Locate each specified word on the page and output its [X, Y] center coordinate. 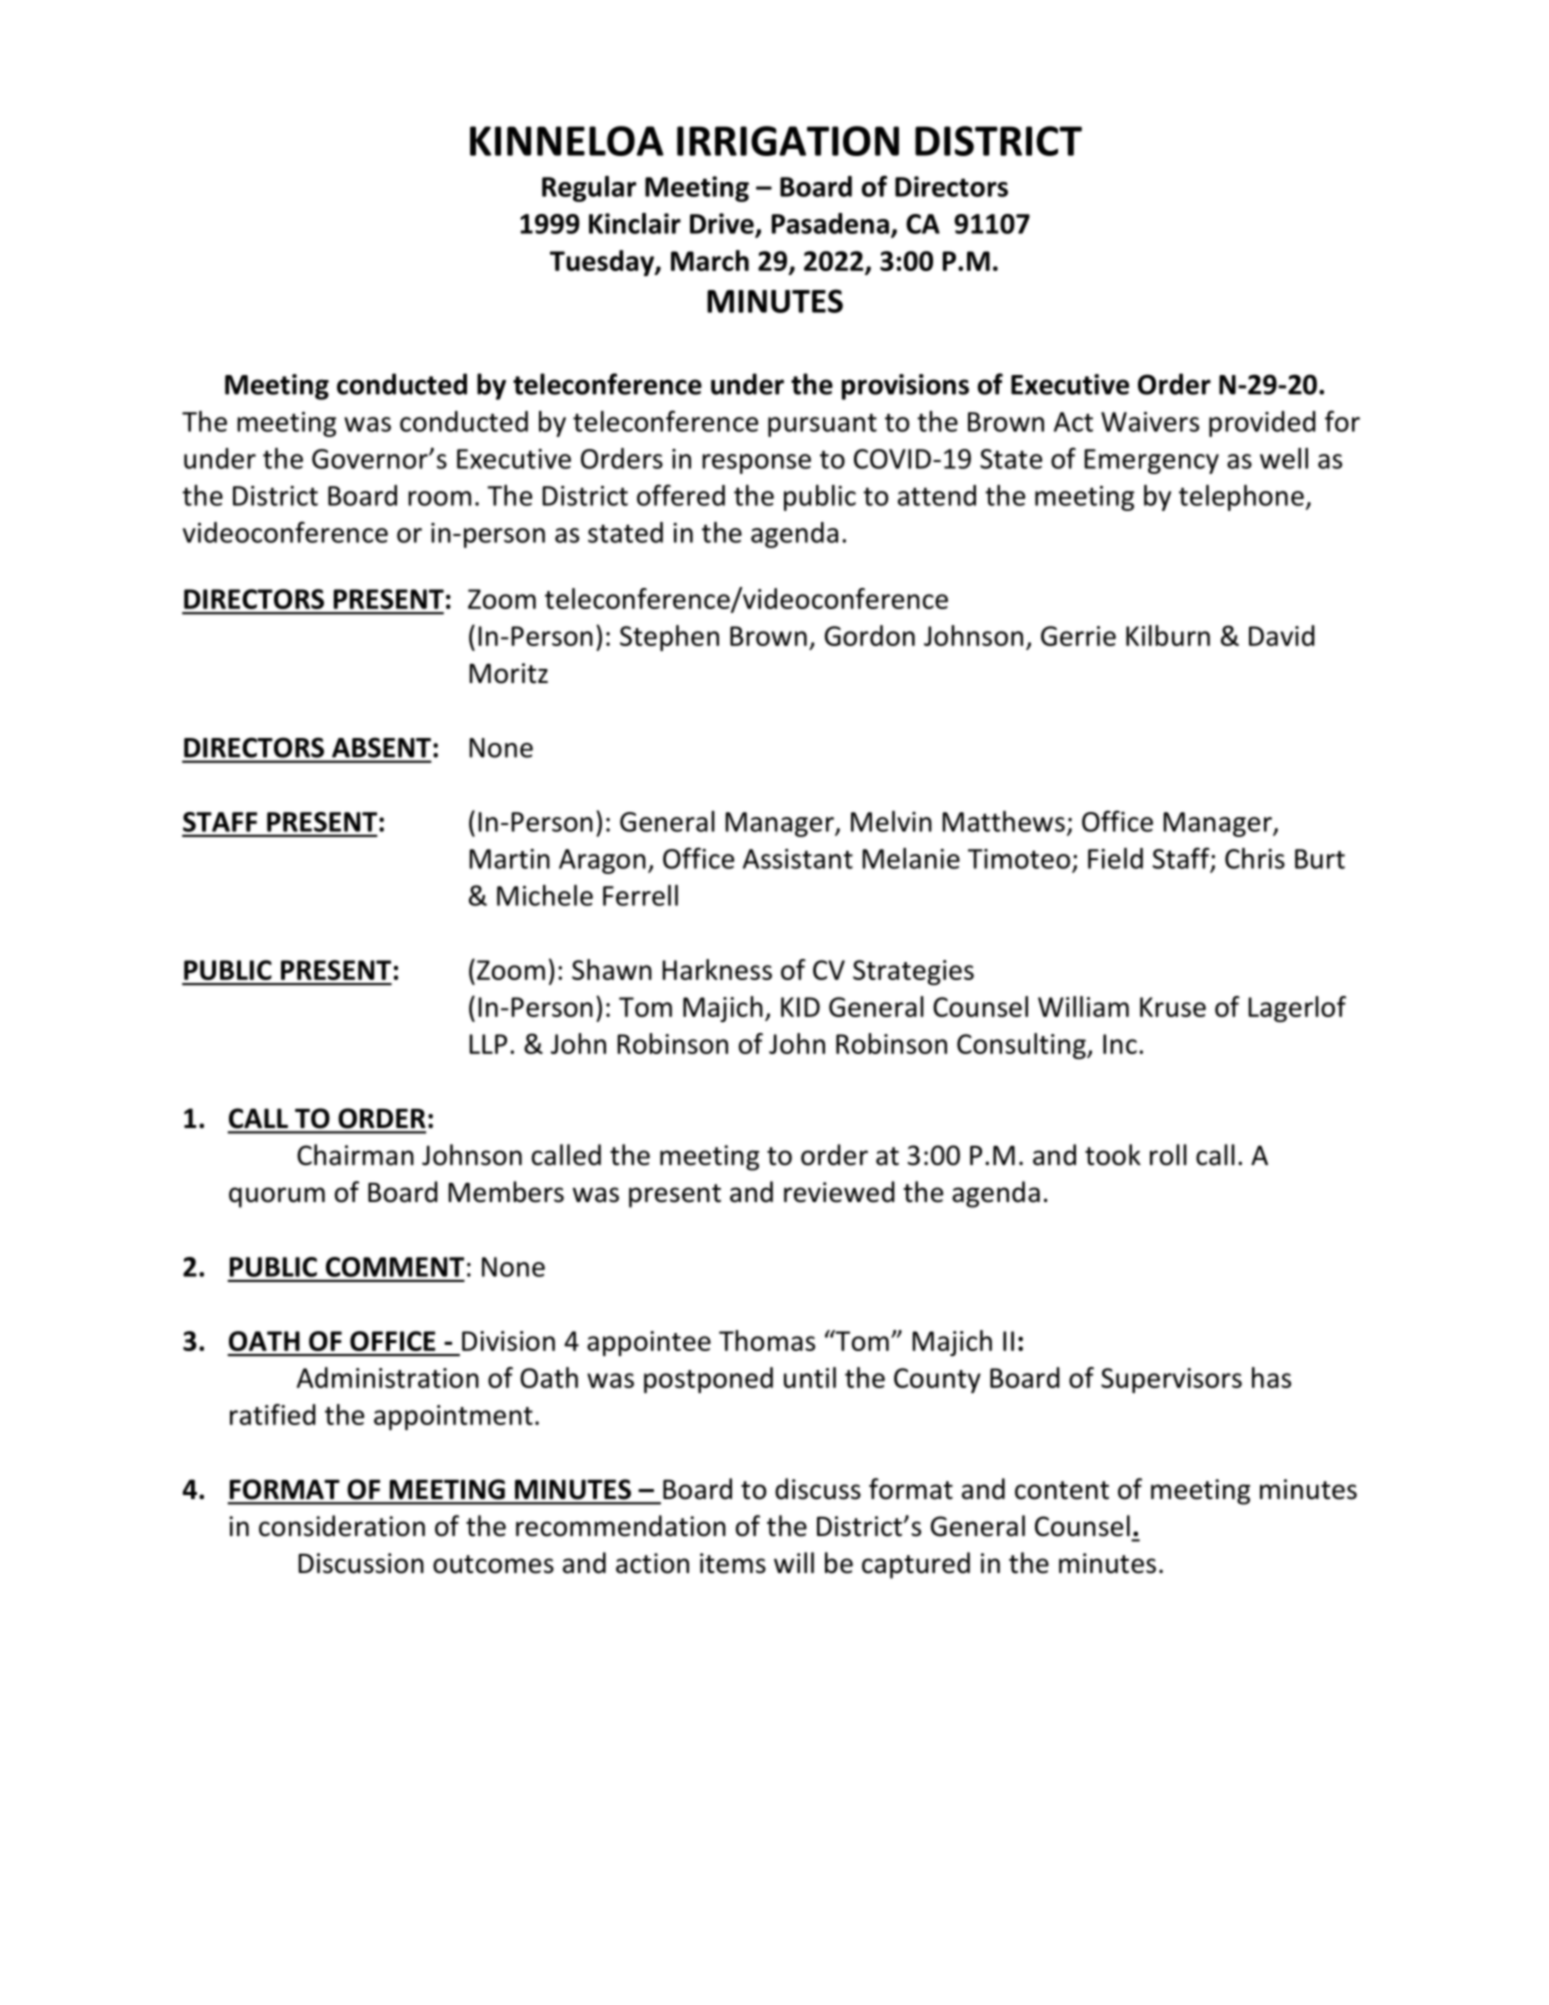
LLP [488, 1044]
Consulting [1022, 1046]
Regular [589, 189]
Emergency [1151, 461]
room [439, 498]
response [756, 464]
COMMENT [395, 1267]
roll [1168, 1155]
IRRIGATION [788, 141]
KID [800, 1007]
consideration [342, 1526]
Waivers [1150, 422]
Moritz [508, 673]
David [1282, 635]
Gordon [870, 635]
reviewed [839, 1192]
